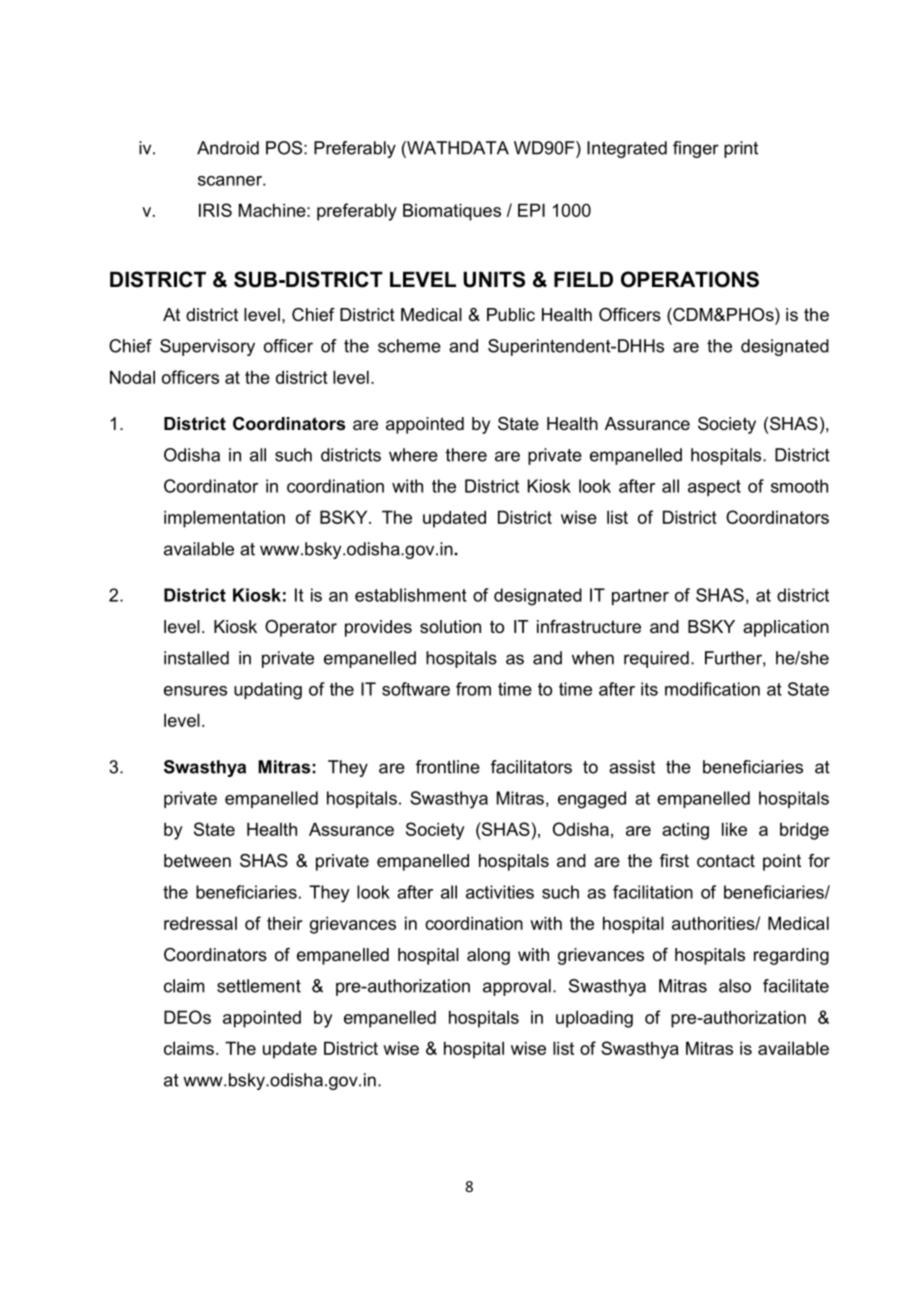 This screenshot has width=924, height=1308. I want to click on EPI, so click(531, 210).
